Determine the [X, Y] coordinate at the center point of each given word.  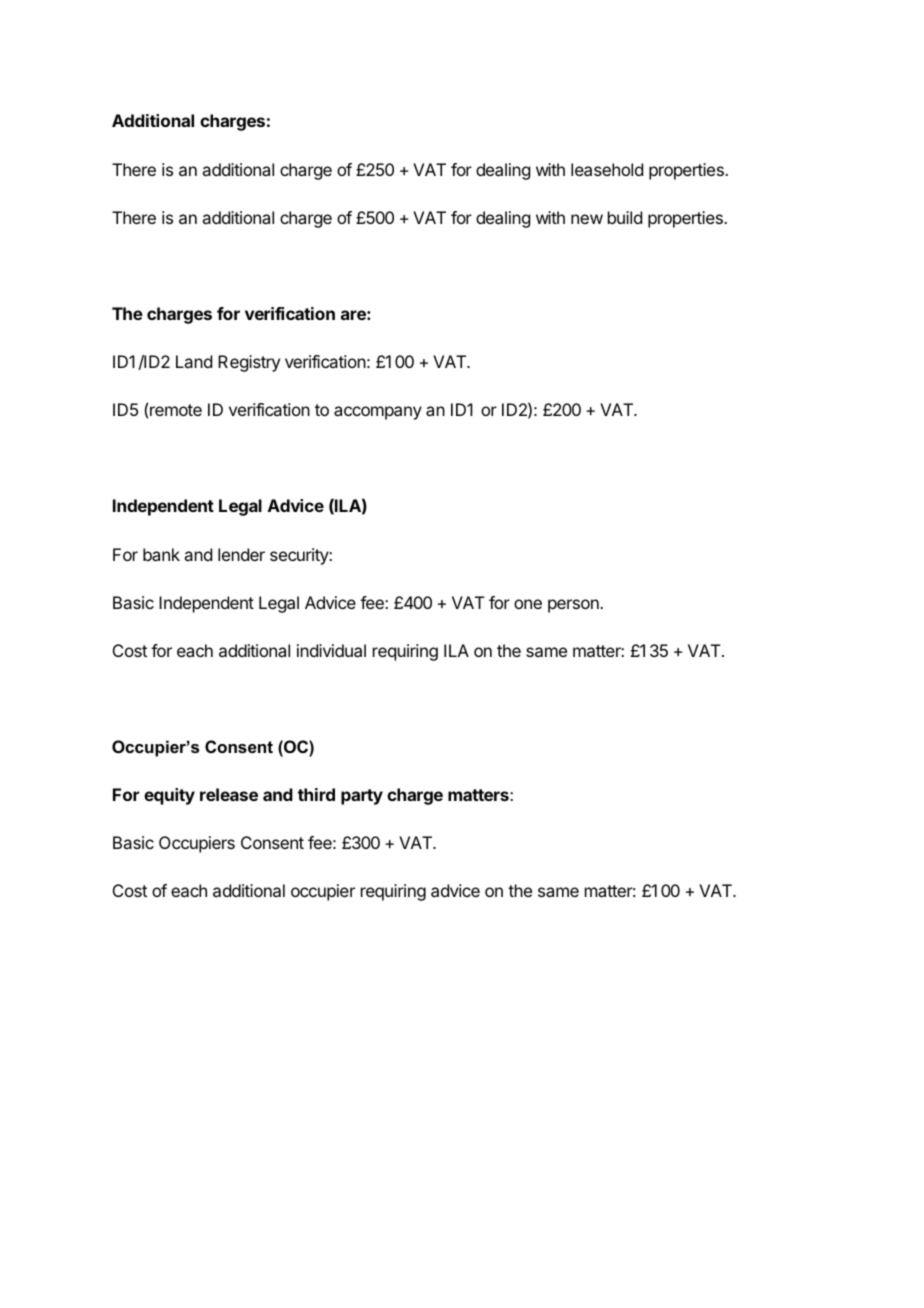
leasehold [607, 169]
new [587, 219]
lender [241, 554]
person [574, 606]
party [362, 797]
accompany [378, 413]
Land [194, 361]
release [229, 794]
